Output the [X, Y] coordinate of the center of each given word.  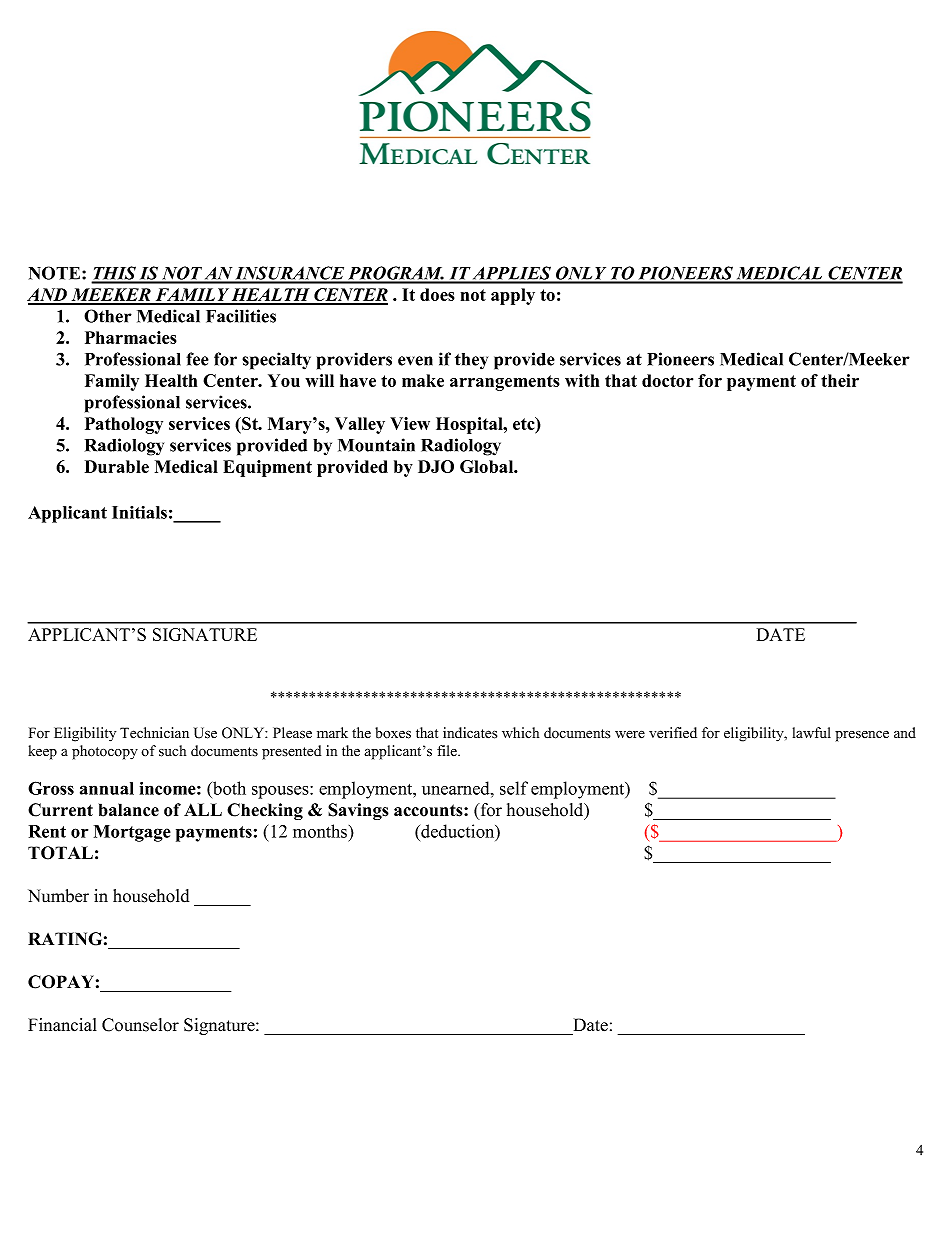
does [437, 294]
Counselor [140, 1025]
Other [108, 316]
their [840, 380]
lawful [812, 732]
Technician [154, 733]
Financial [62, 1025]
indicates [470, 733]
